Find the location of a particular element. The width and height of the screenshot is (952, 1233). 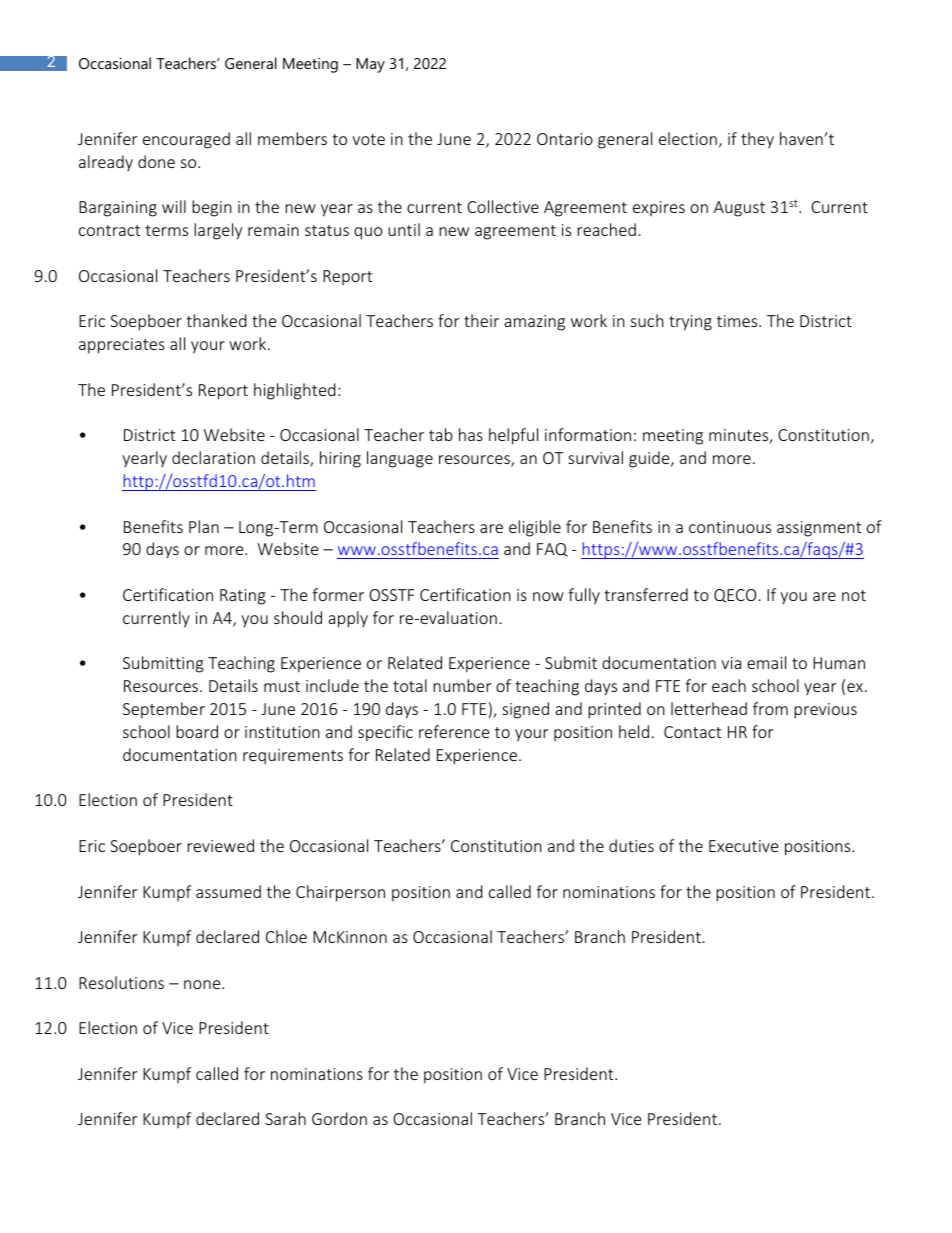

Gordon is located at coordinates (339, 1118).
